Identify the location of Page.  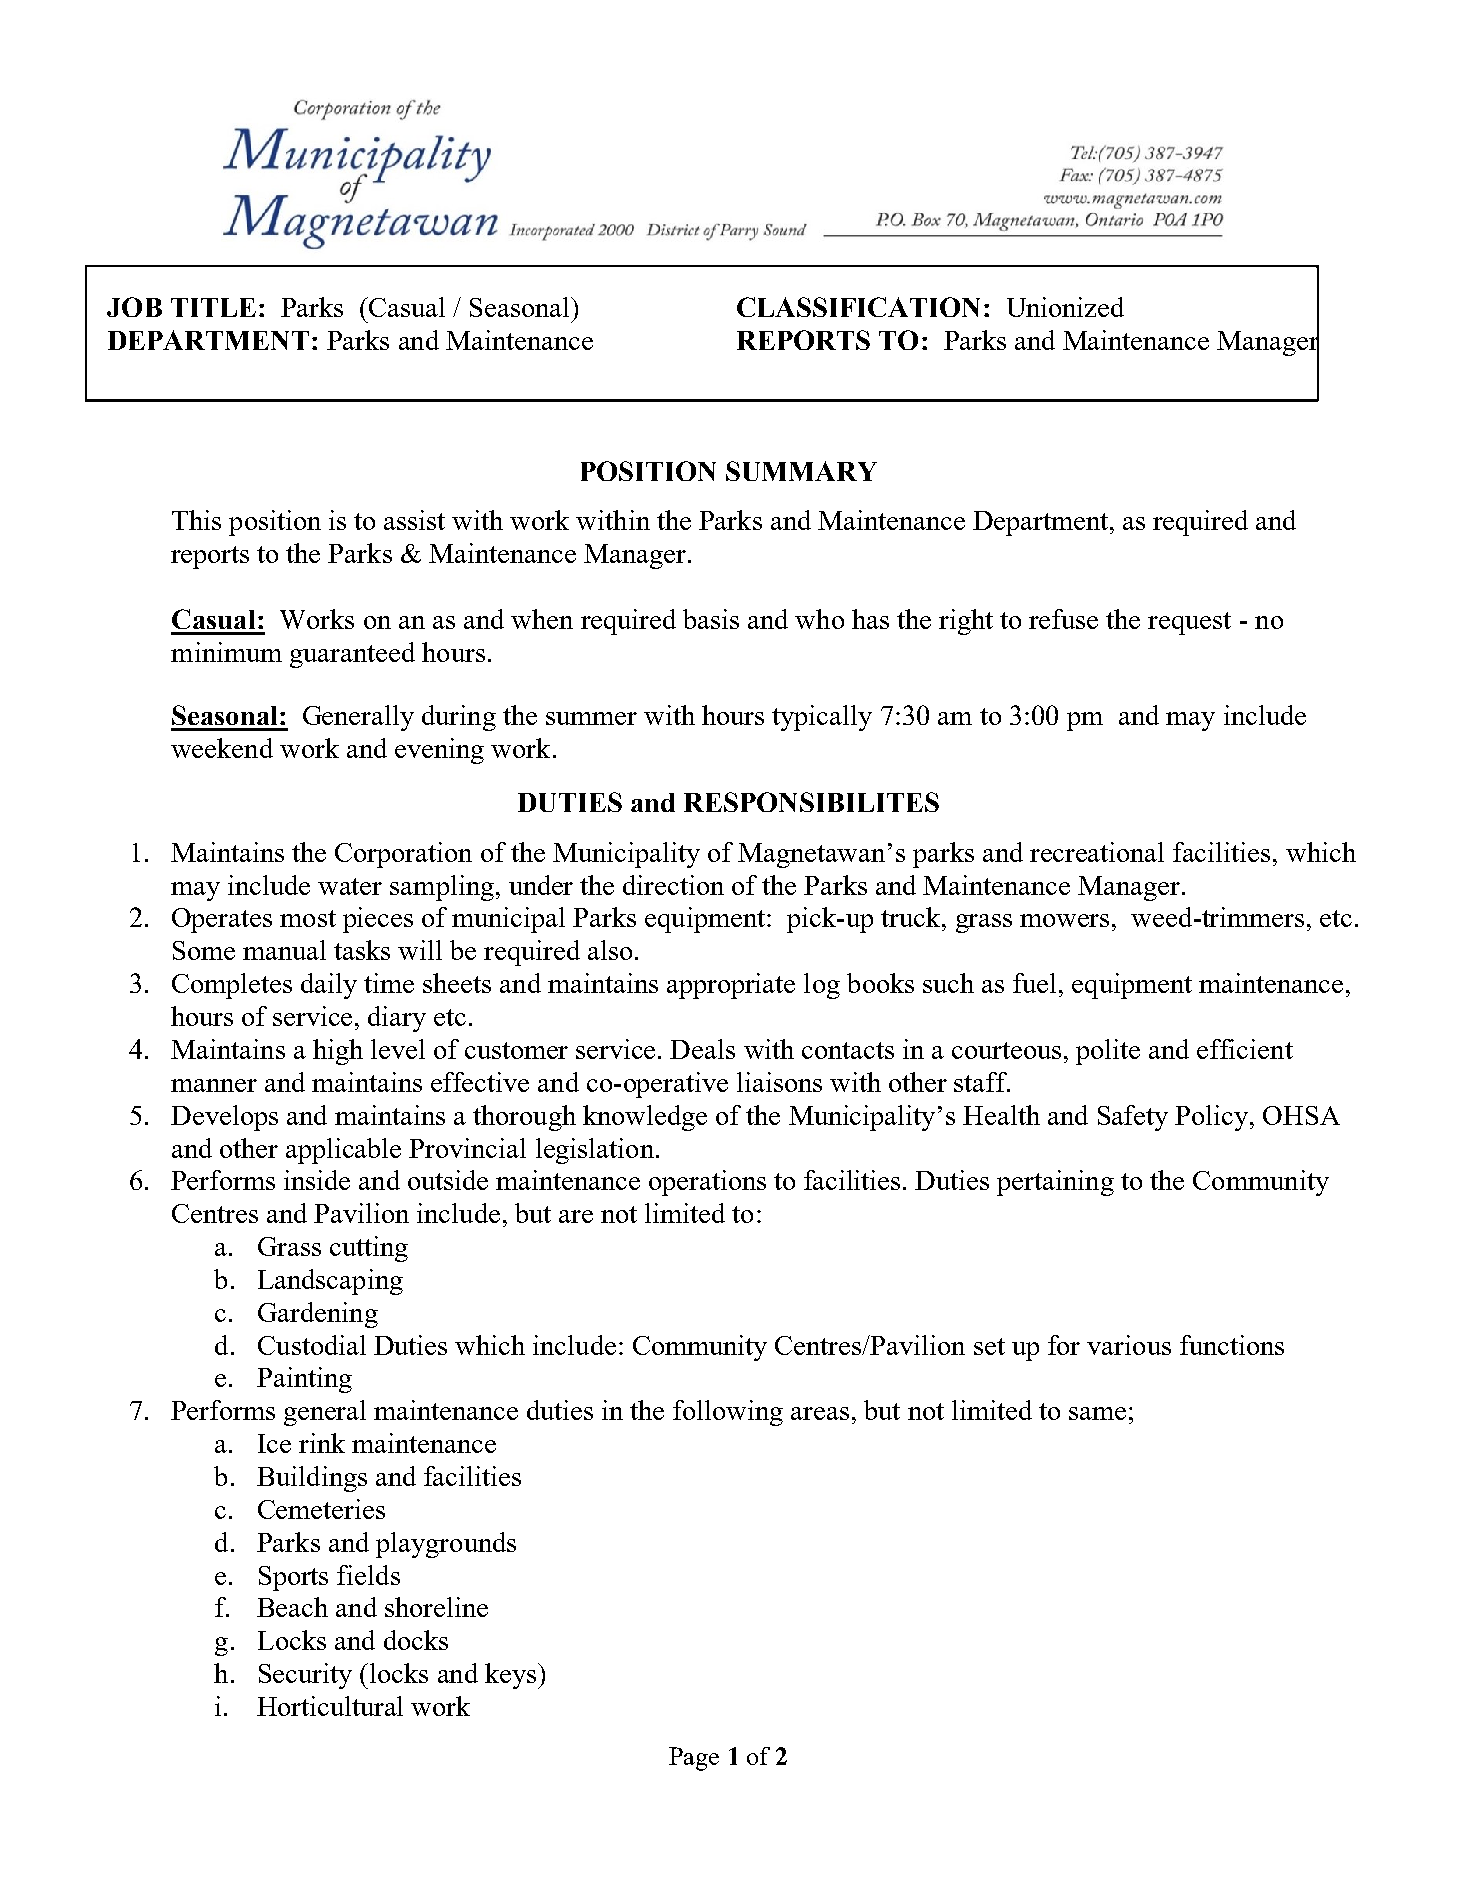
(694, 1759).
